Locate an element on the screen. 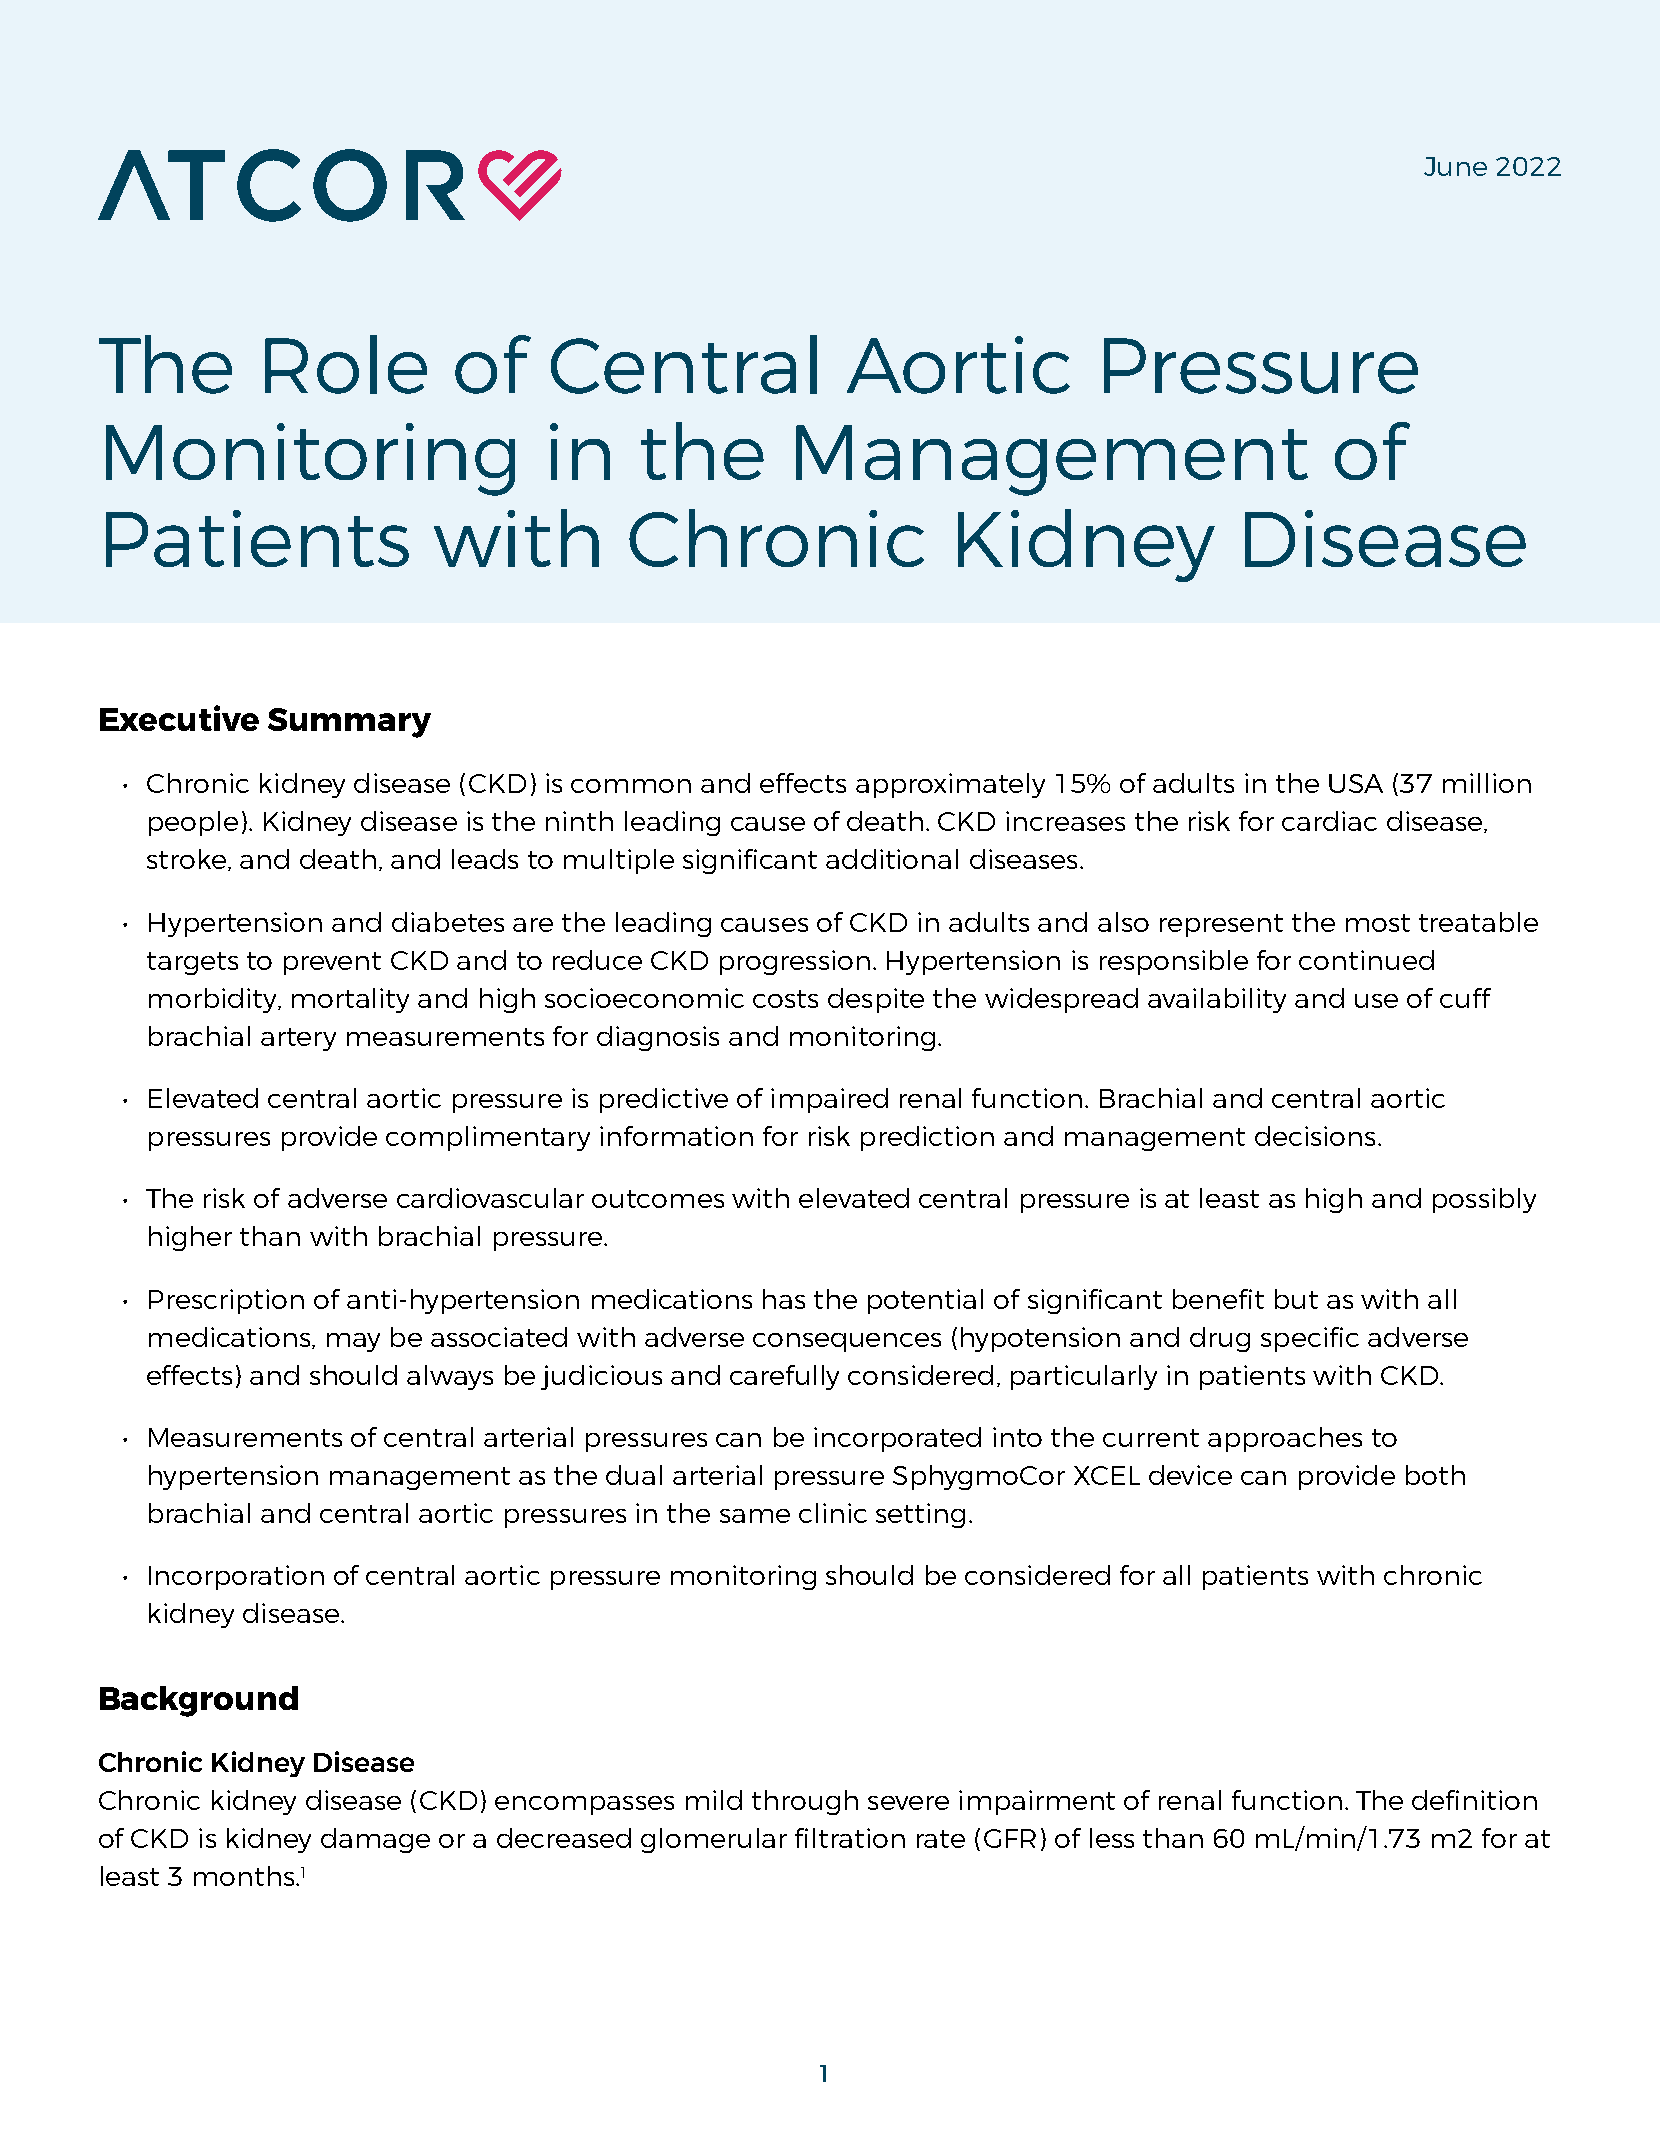  damage is located at coordinates (375, 1840).
